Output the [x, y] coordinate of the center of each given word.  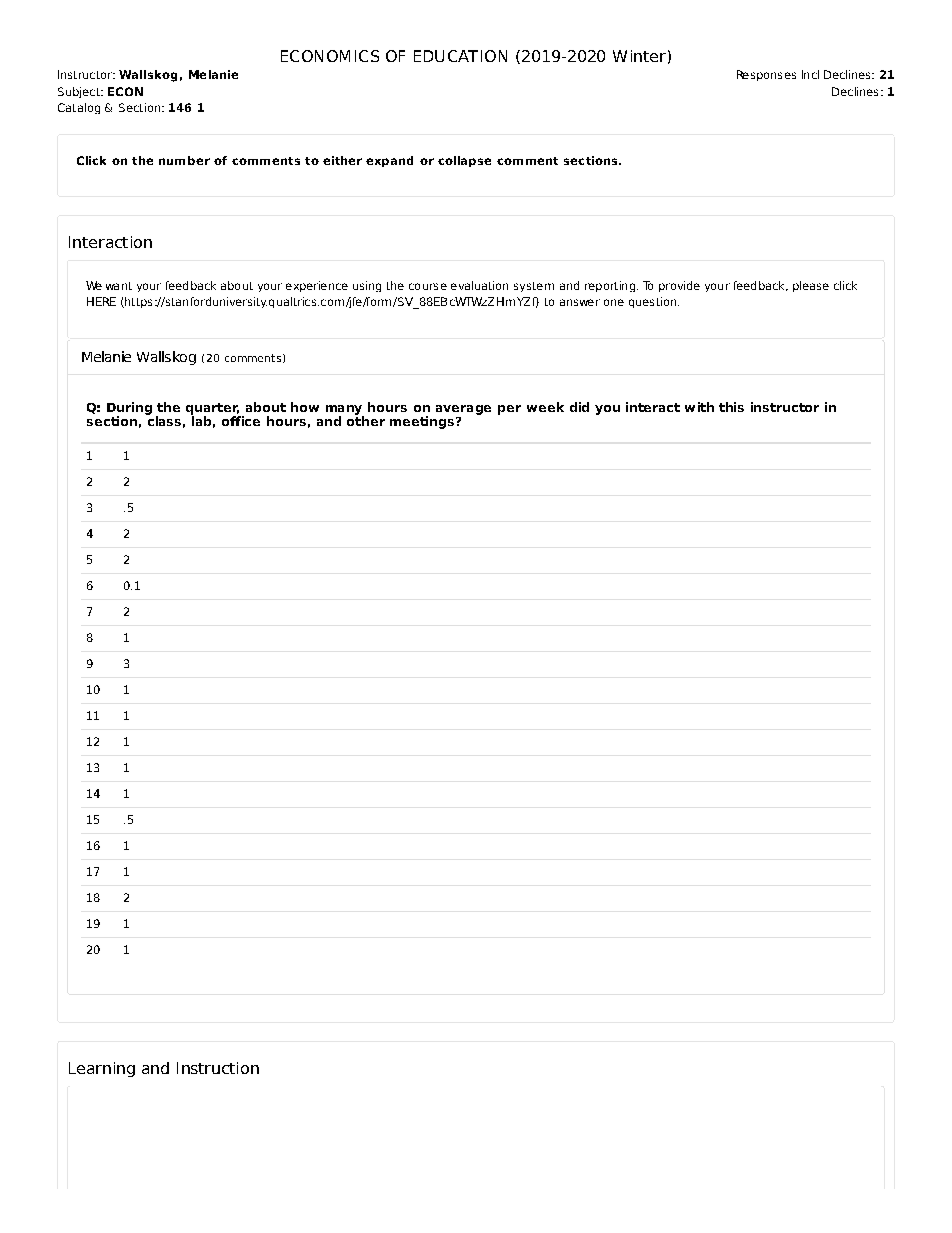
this [731, 407]
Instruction [218, 1068]
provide [679, 286]
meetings [422, 422]
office [241, 419]
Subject [80, 92]
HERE [101, 301]
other [366, 419]
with [699, 407]
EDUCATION [460, 56]
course [428, 286]
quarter [213, 410]
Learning [102, 1069]
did [579, 407]
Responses [766, 75]
